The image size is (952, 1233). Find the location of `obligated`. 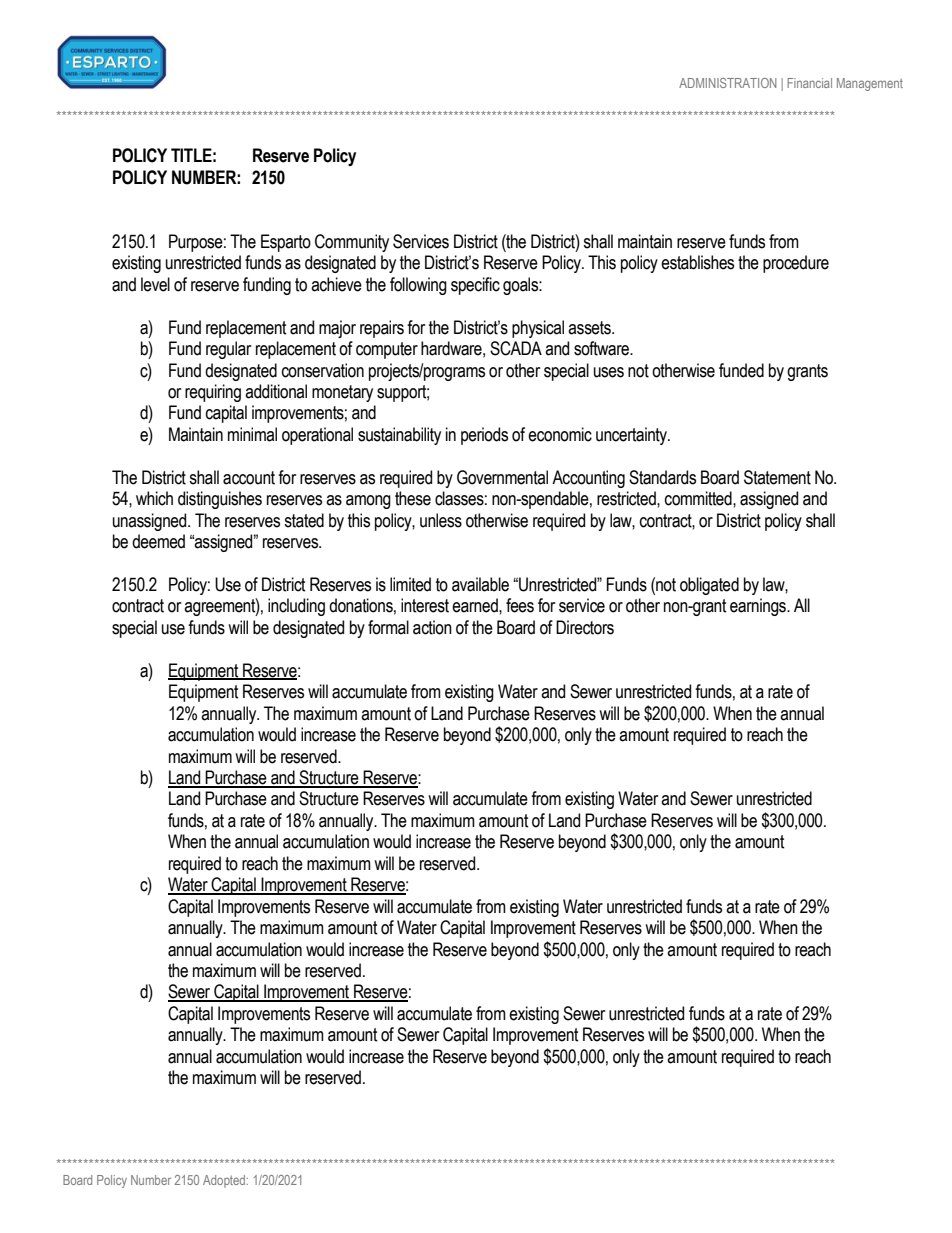

obligated is located at coordinates (709, 586).
